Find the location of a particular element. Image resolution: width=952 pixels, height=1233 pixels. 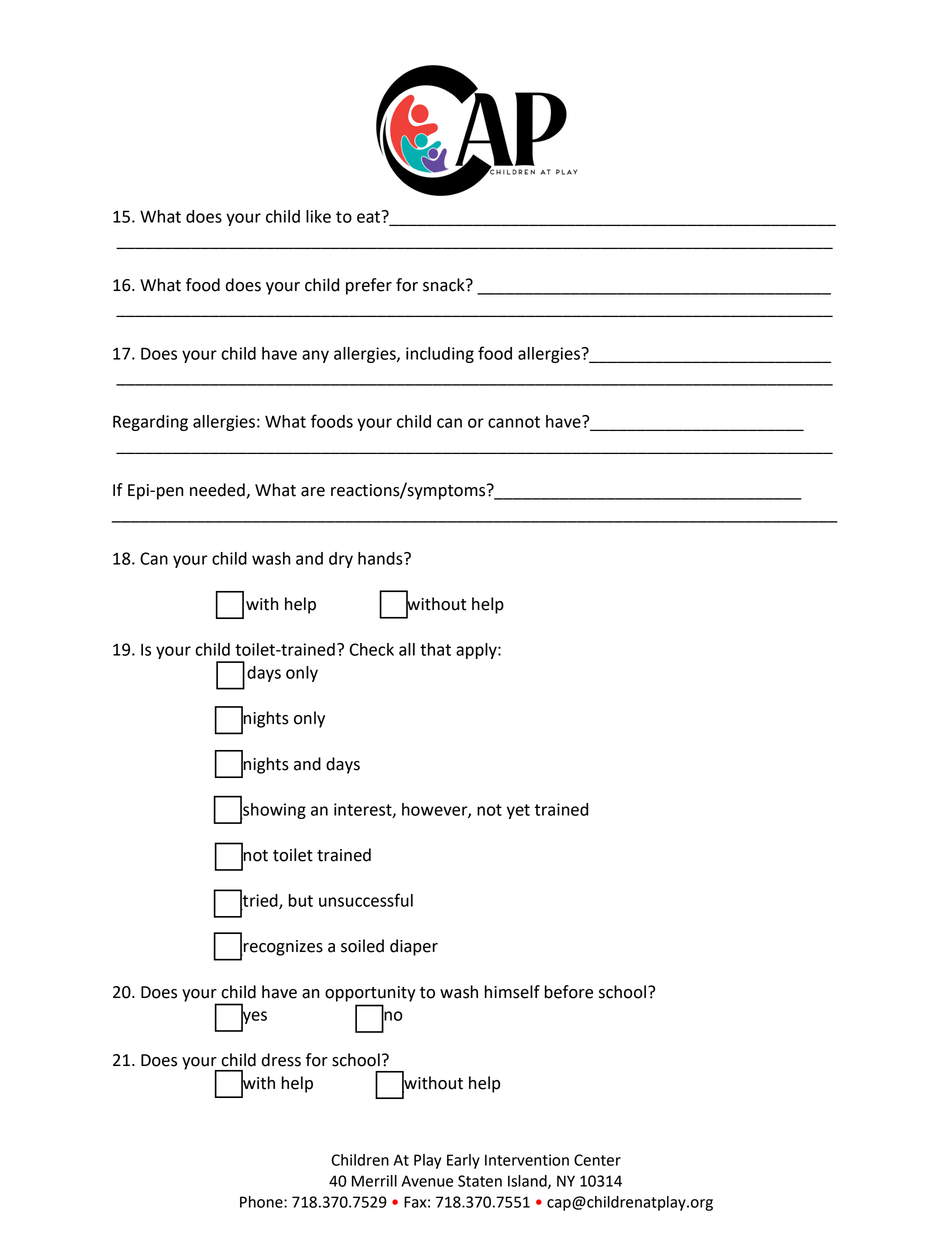

snack is located at coordinates (445, 285).
